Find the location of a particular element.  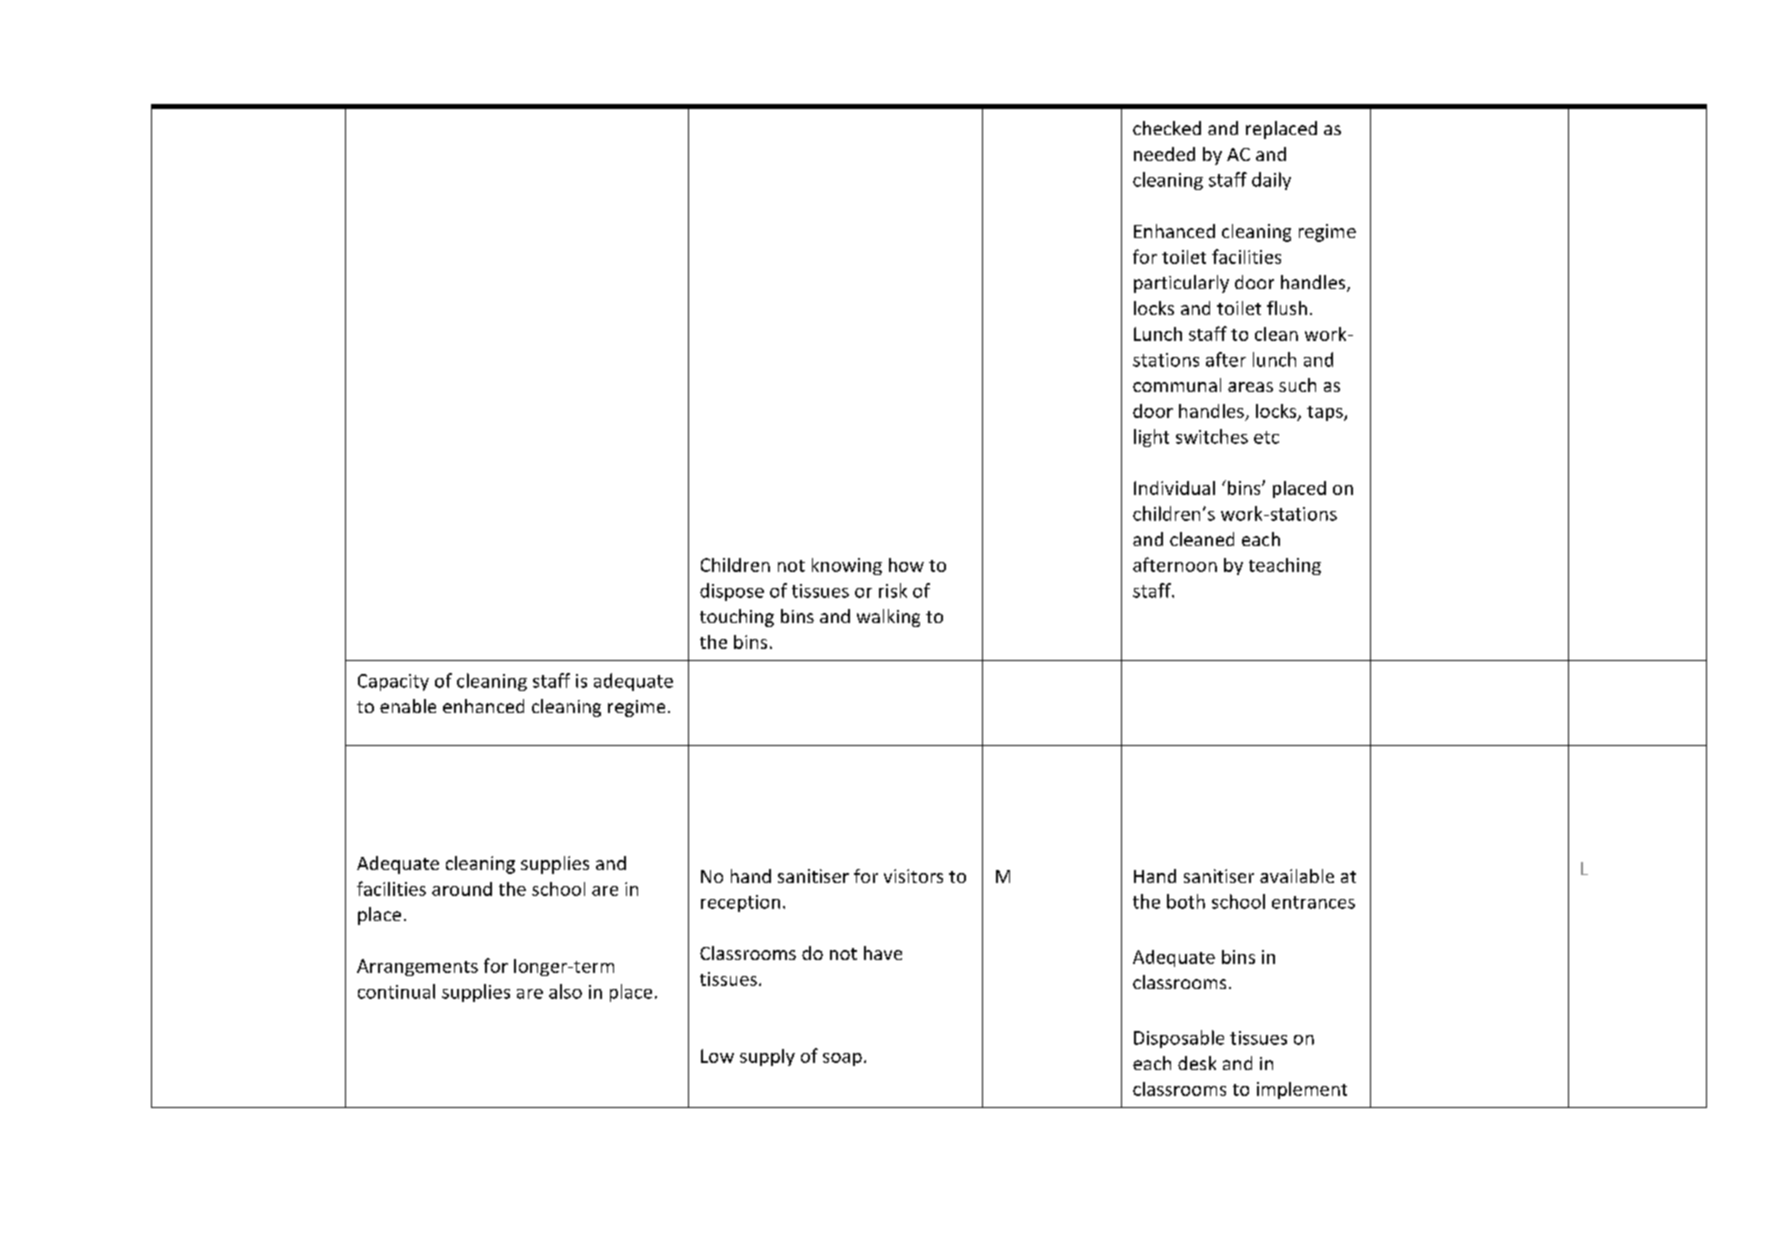

daily is located at coordinates (1271, 181).
